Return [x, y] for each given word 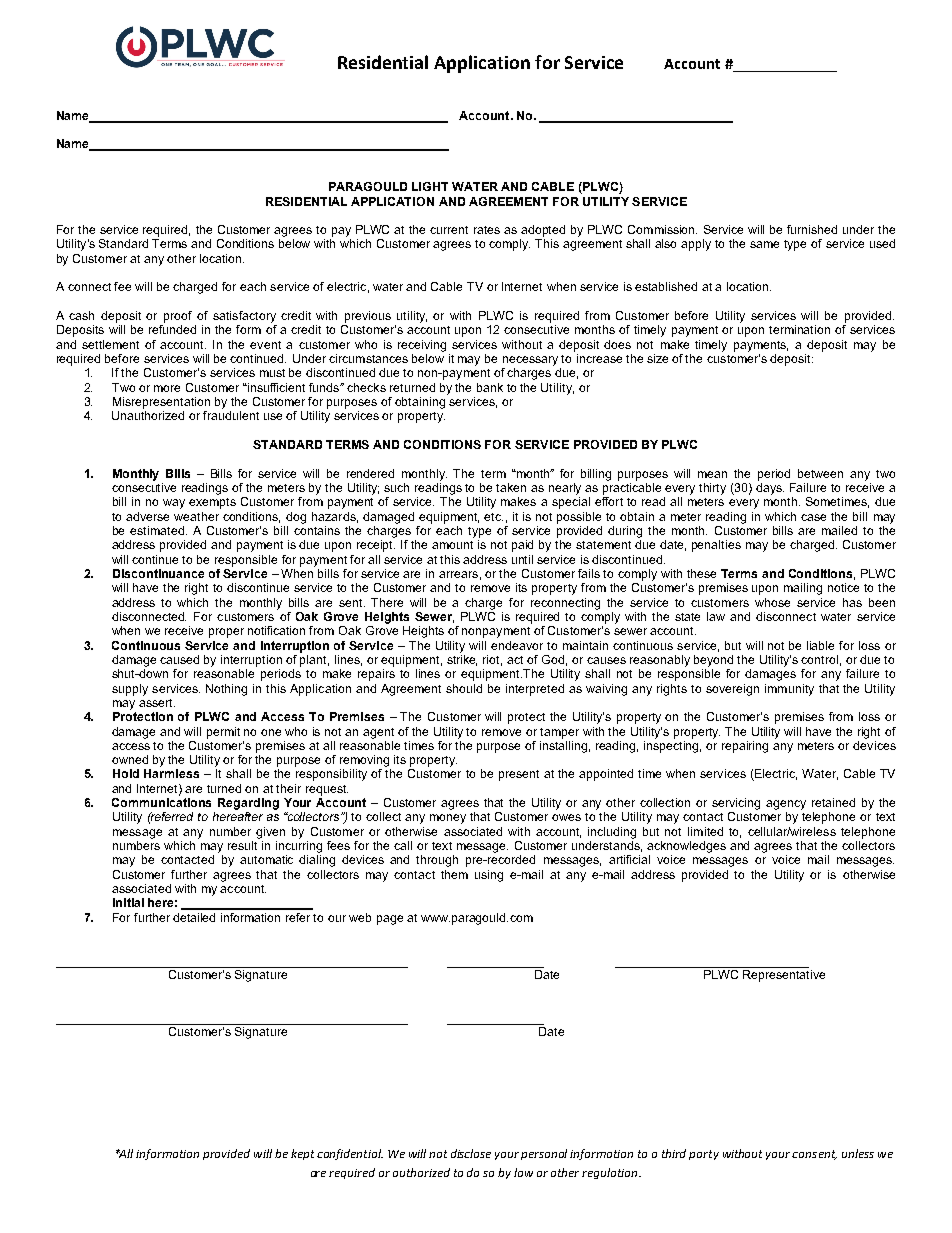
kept [302, 1154]
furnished [812, 229]
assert [157, 703]
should [464, 688]
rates [487, 230]
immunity [789, 690]
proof [178, 317]
